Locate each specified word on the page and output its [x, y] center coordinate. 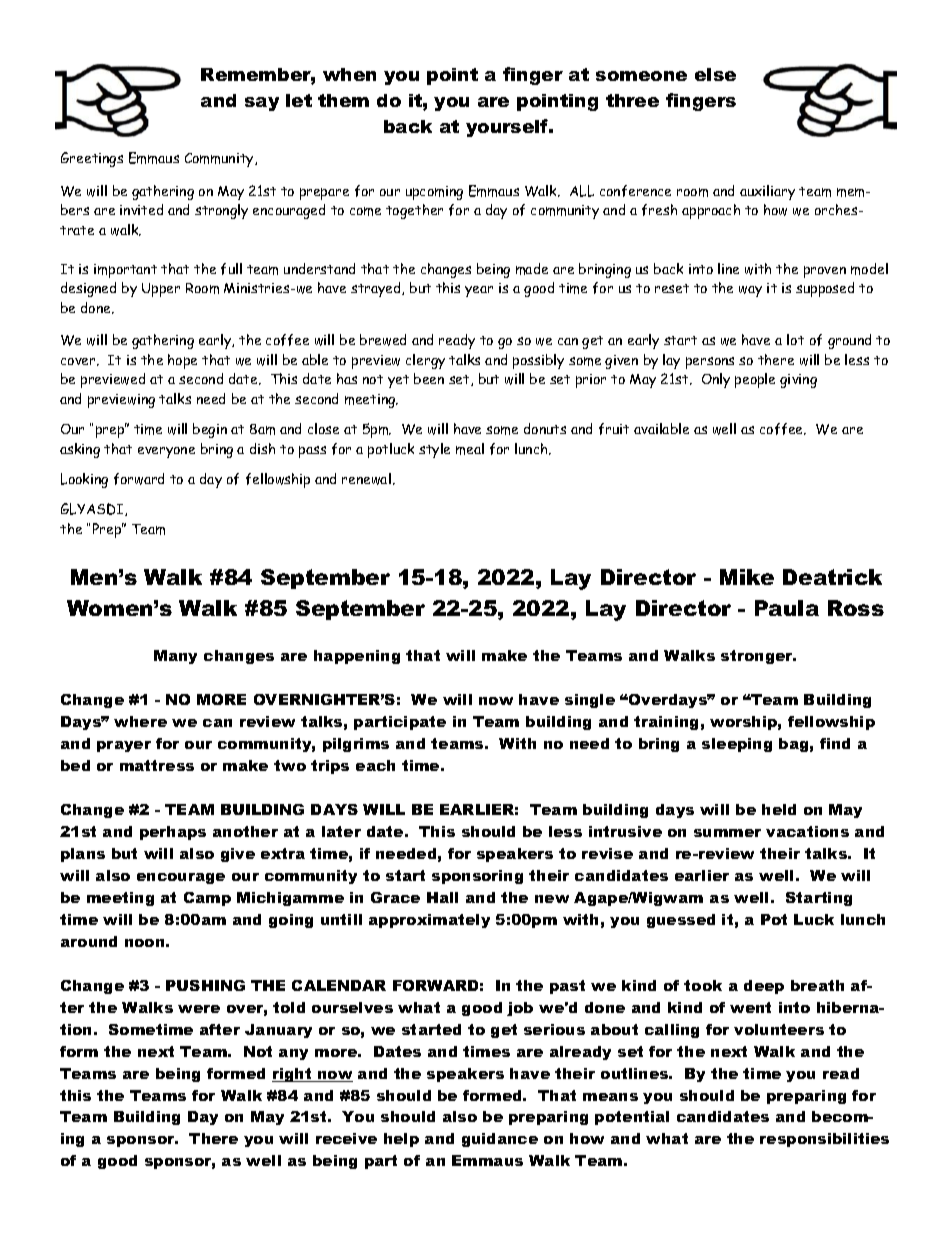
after [220, 1029]
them [343, 100]
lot [795, 339]
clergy [425, 361]
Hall [442, 897]
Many [175, 657]
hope [182, 361]
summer [727, 833]
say [262, 104]
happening [357, 657]
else [715, 74]
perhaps [173, 833]
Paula [787, 608]
